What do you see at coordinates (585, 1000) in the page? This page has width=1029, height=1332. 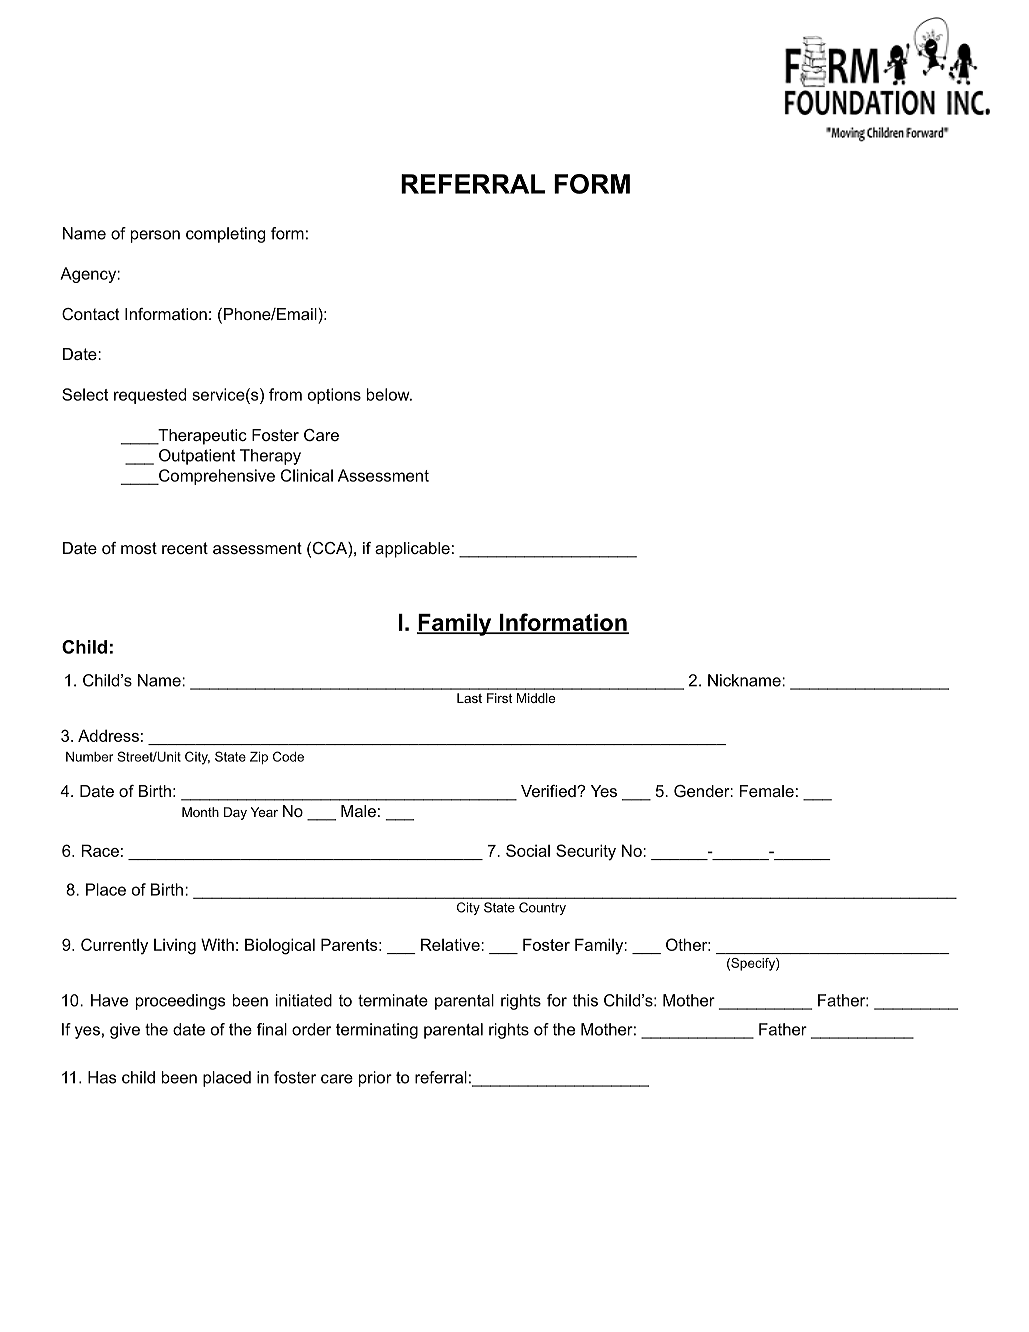 I see `this` at bounding box center [585, 1000].
